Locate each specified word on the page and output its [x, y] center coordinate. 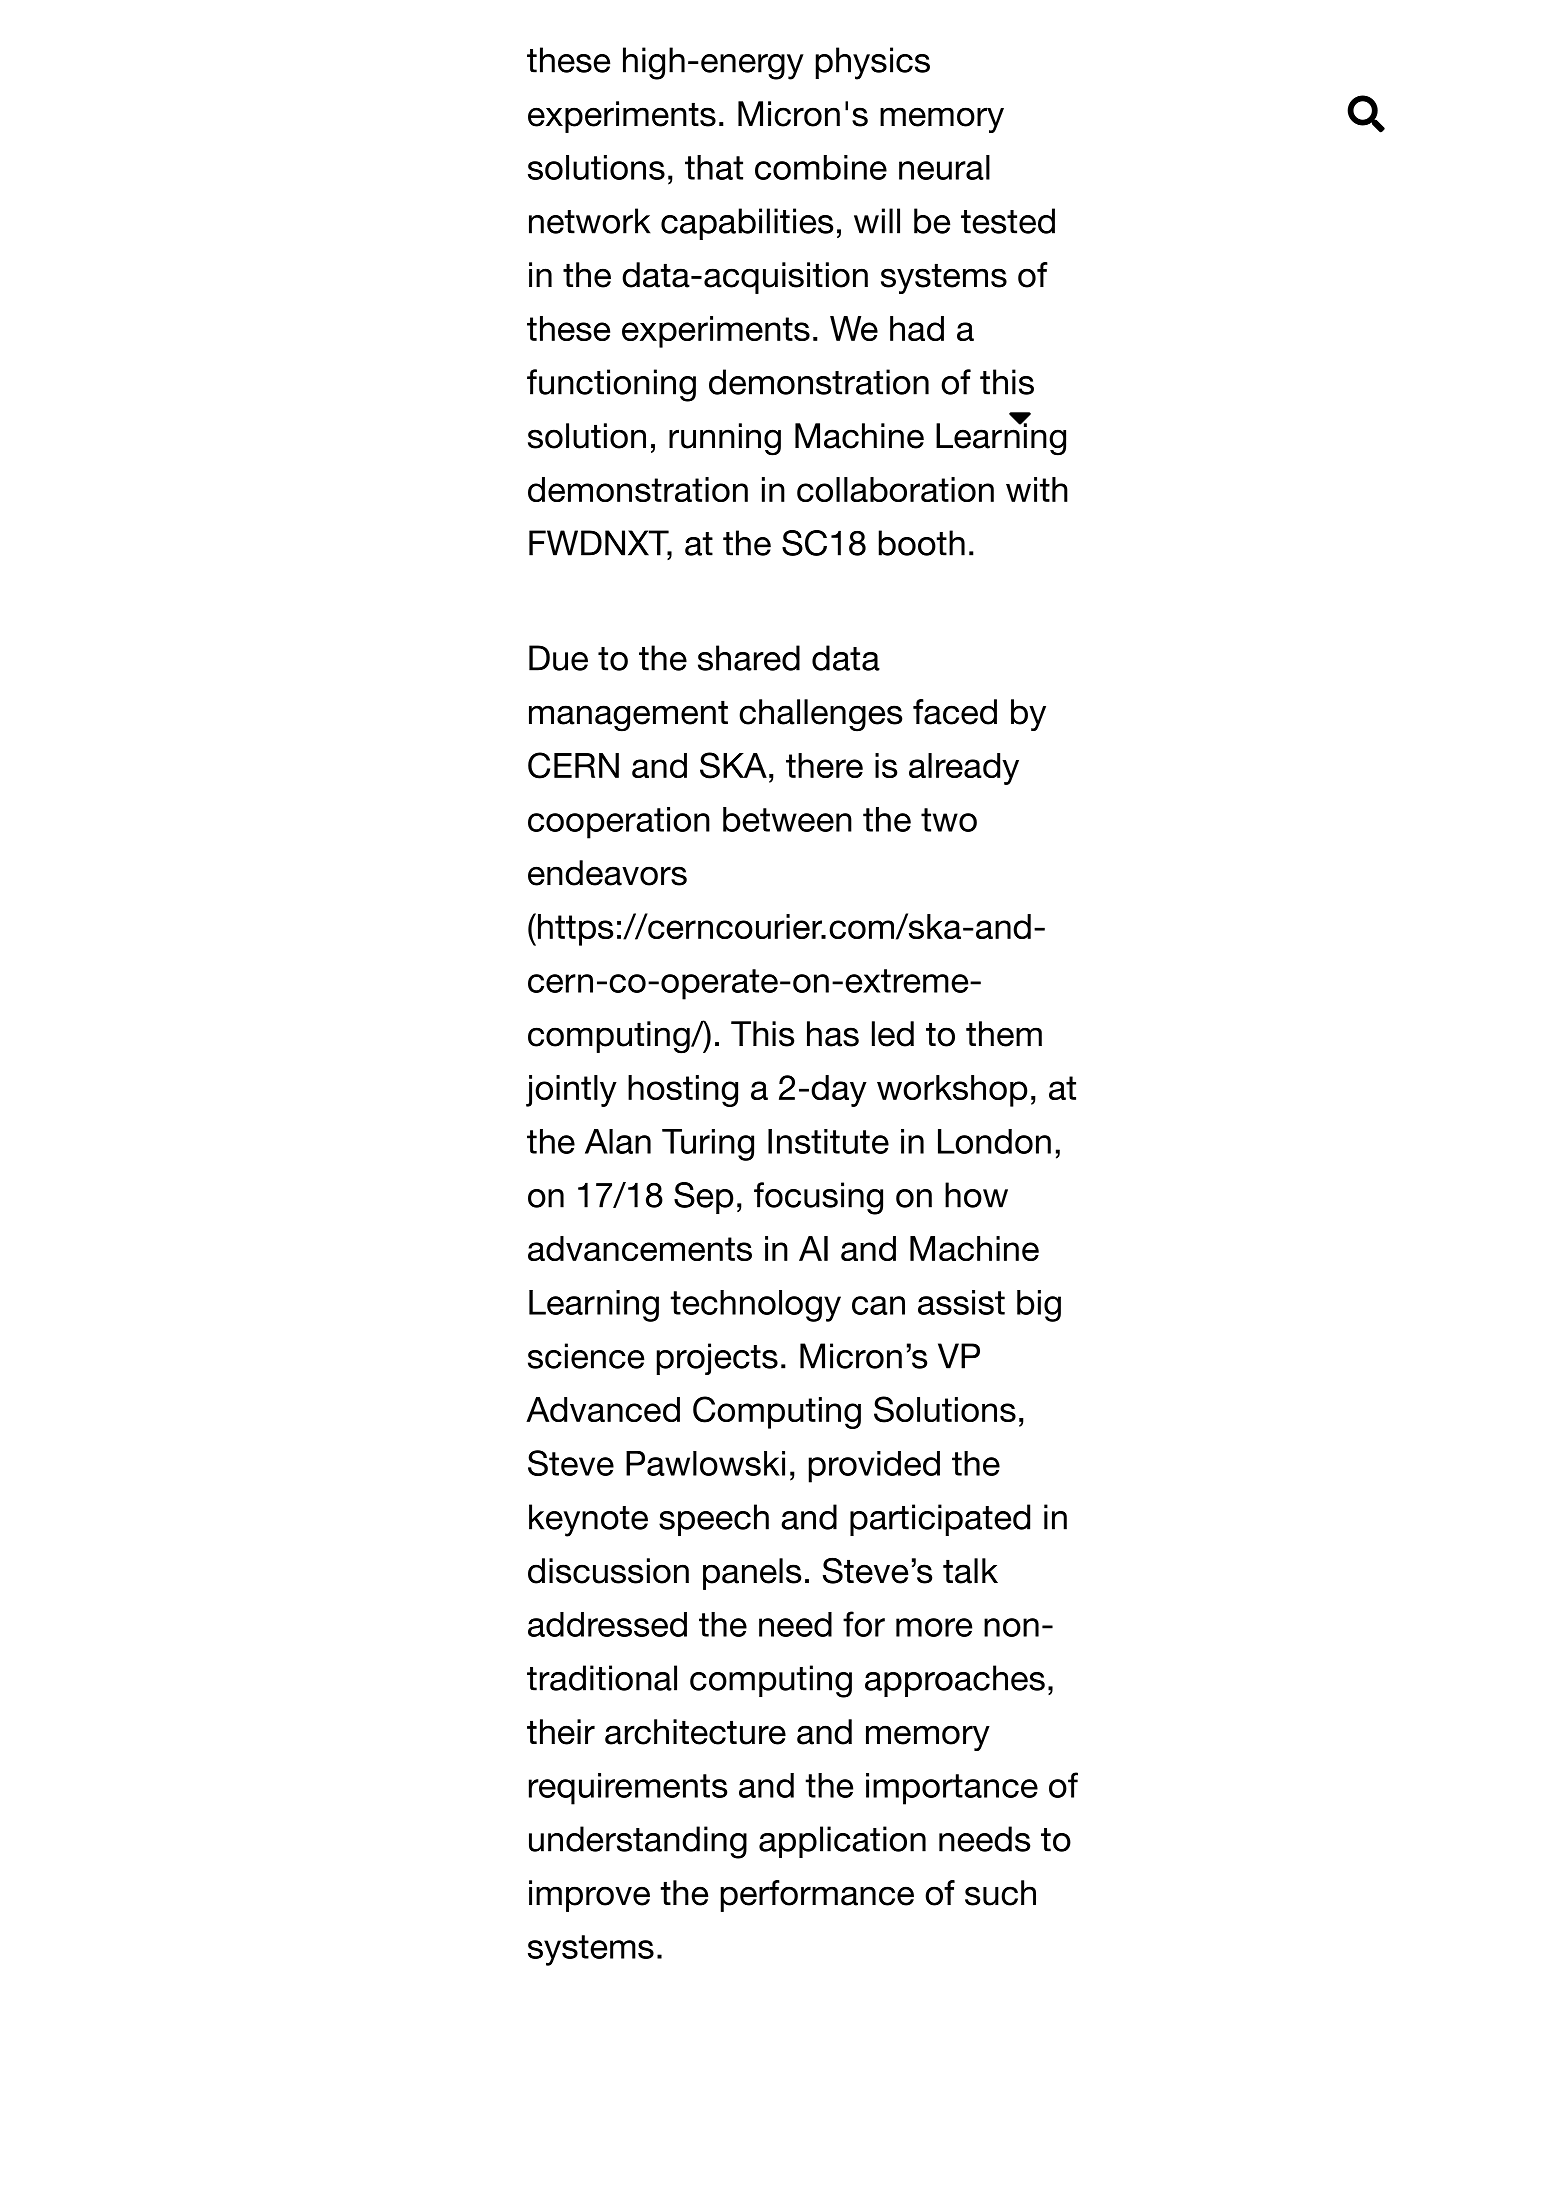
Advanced [603, 1409]
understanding [638, 1842]
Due [558, 658]
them [1004, 1034]
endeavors [607, 873]
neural [944, 167]
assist [961, 1302]
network [589, 221]
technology [756, 1306]
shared [749, 658]
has [833, 1034]
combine [821, 167]
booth [922, 543]
